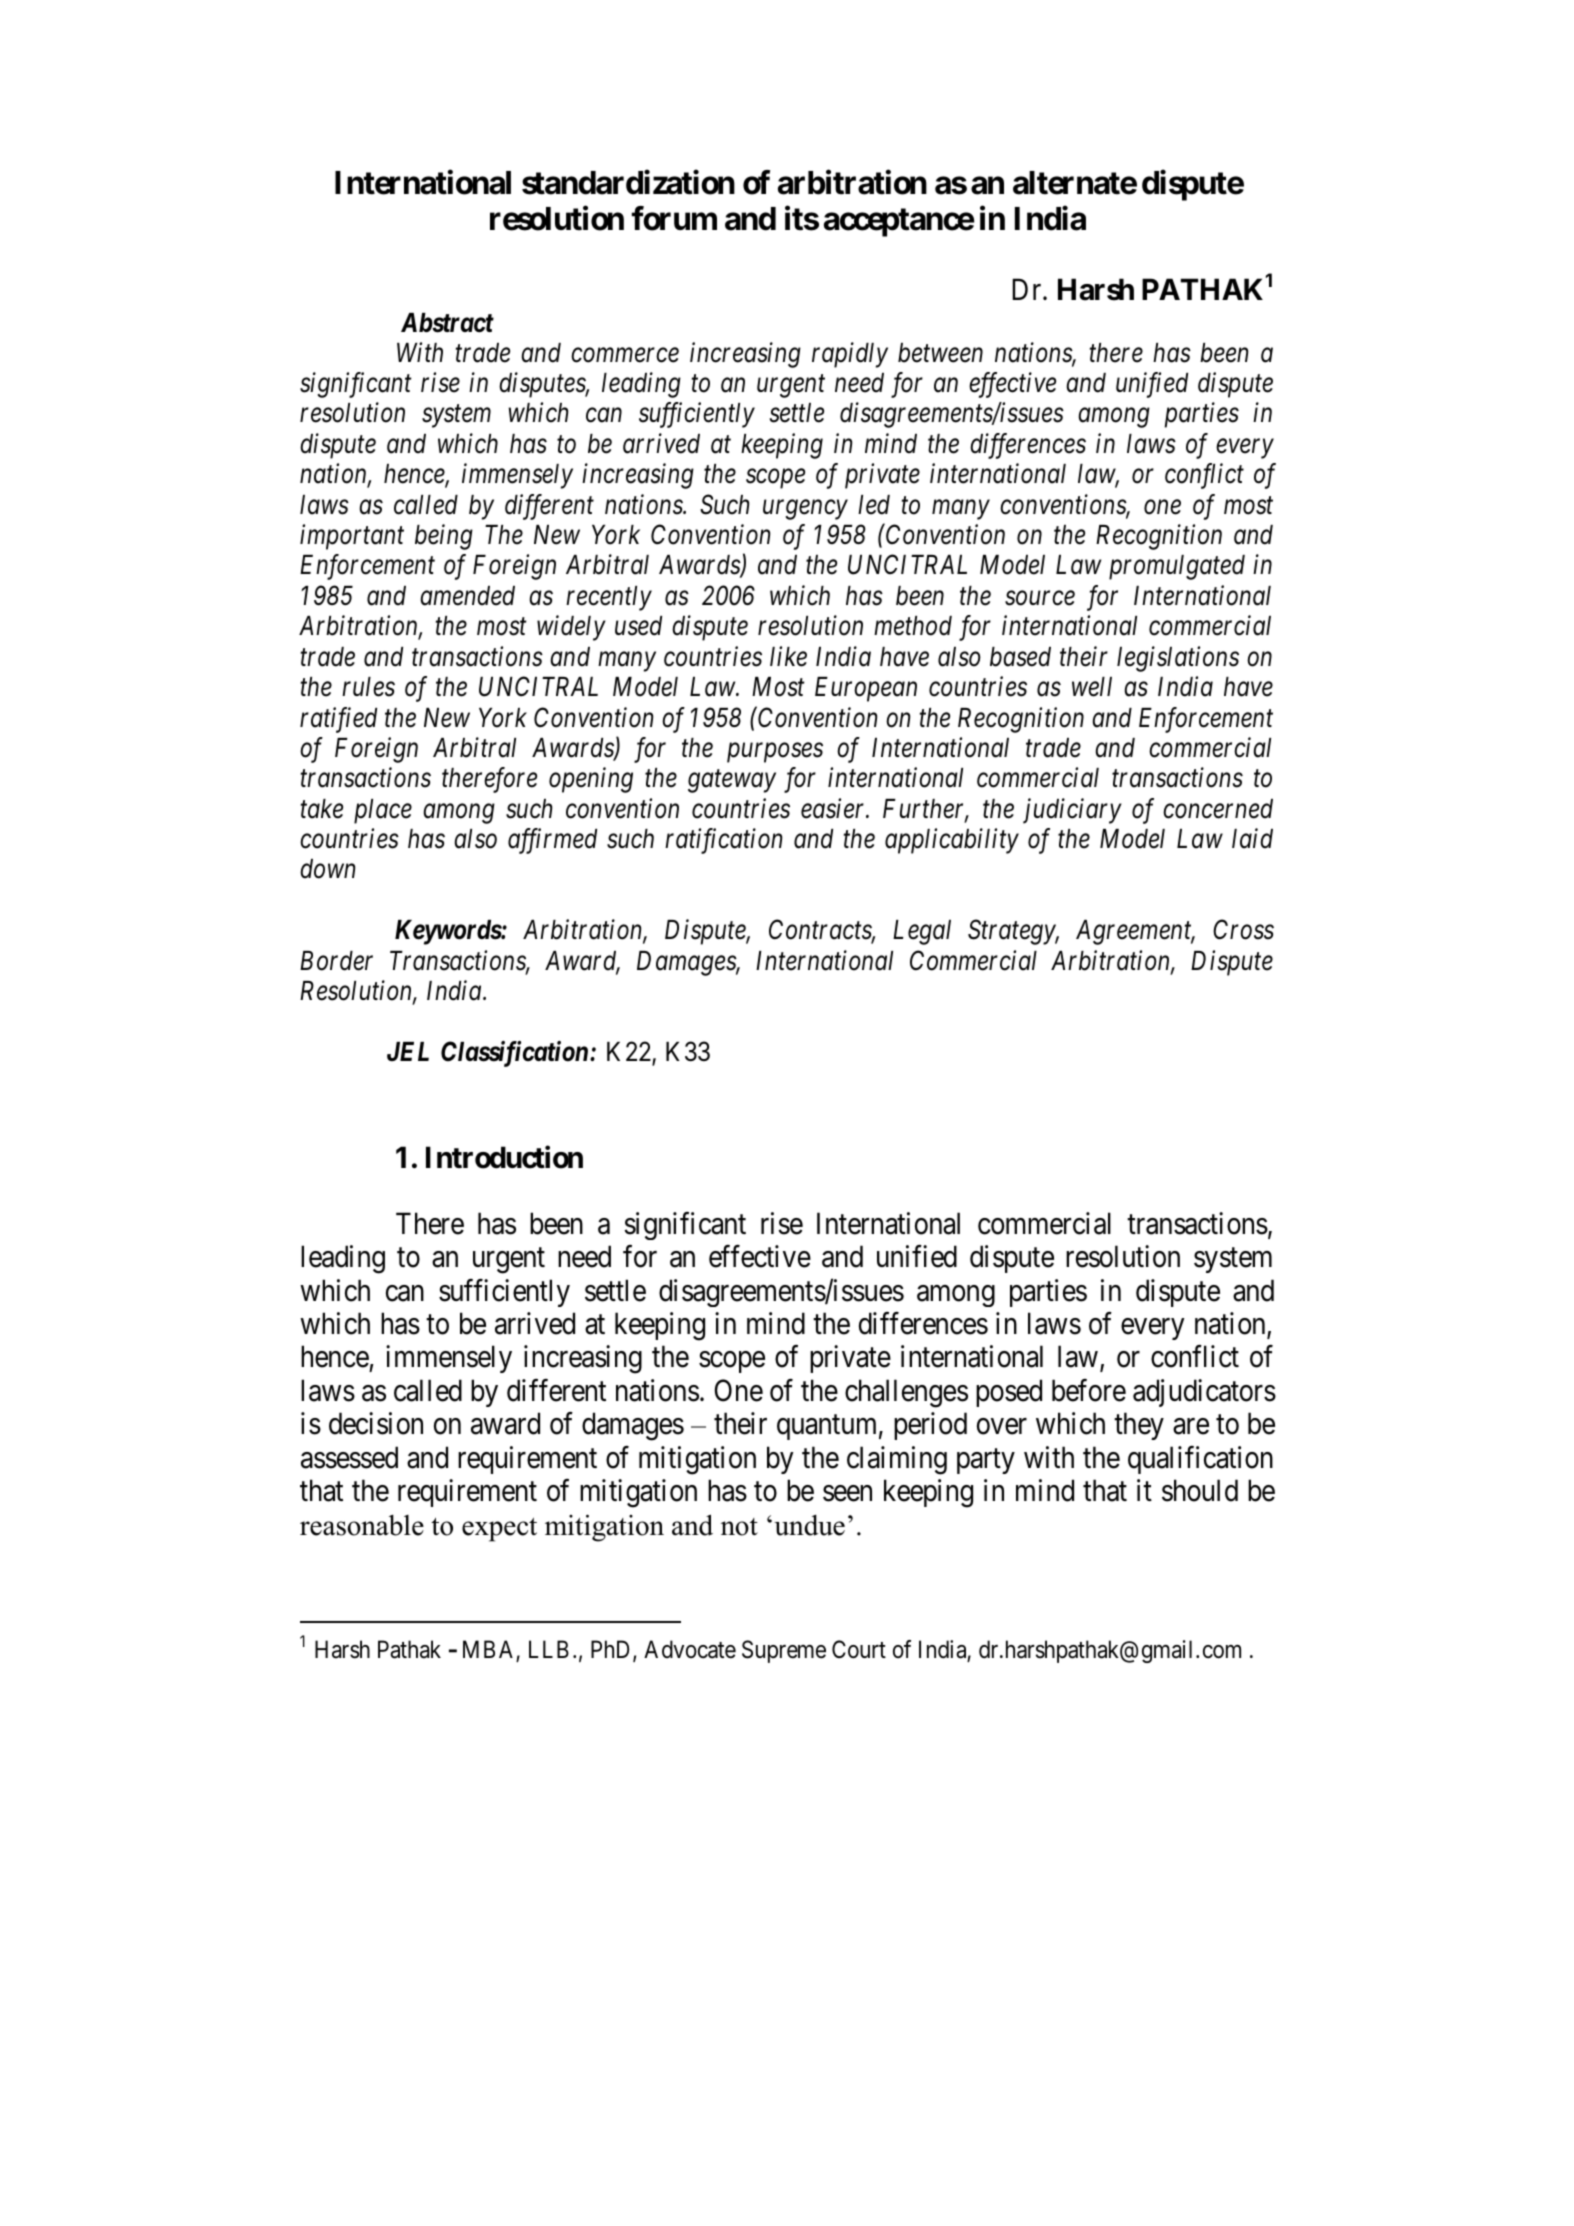 This screenshot has width=1574, height=2226. Describe the element at coordinates (499, 1530) in the screenshot. I see `expect` at that location.
